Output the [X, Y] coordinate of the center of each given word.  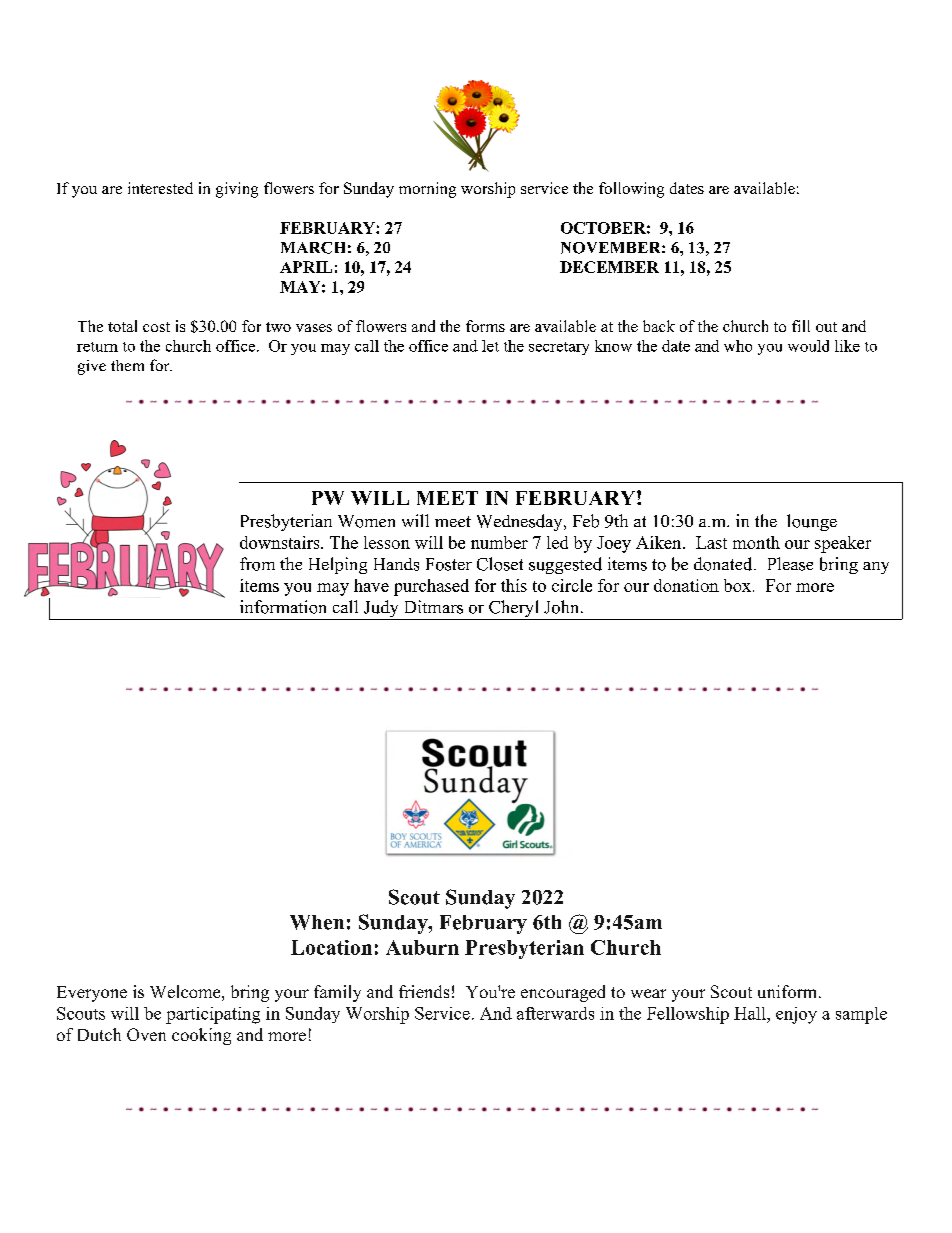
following [631, 190]
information [283, 607]
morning [427, 190]
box [737, 585]
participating [213, 1015]
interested [160, 188]
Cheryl [514, 610]
